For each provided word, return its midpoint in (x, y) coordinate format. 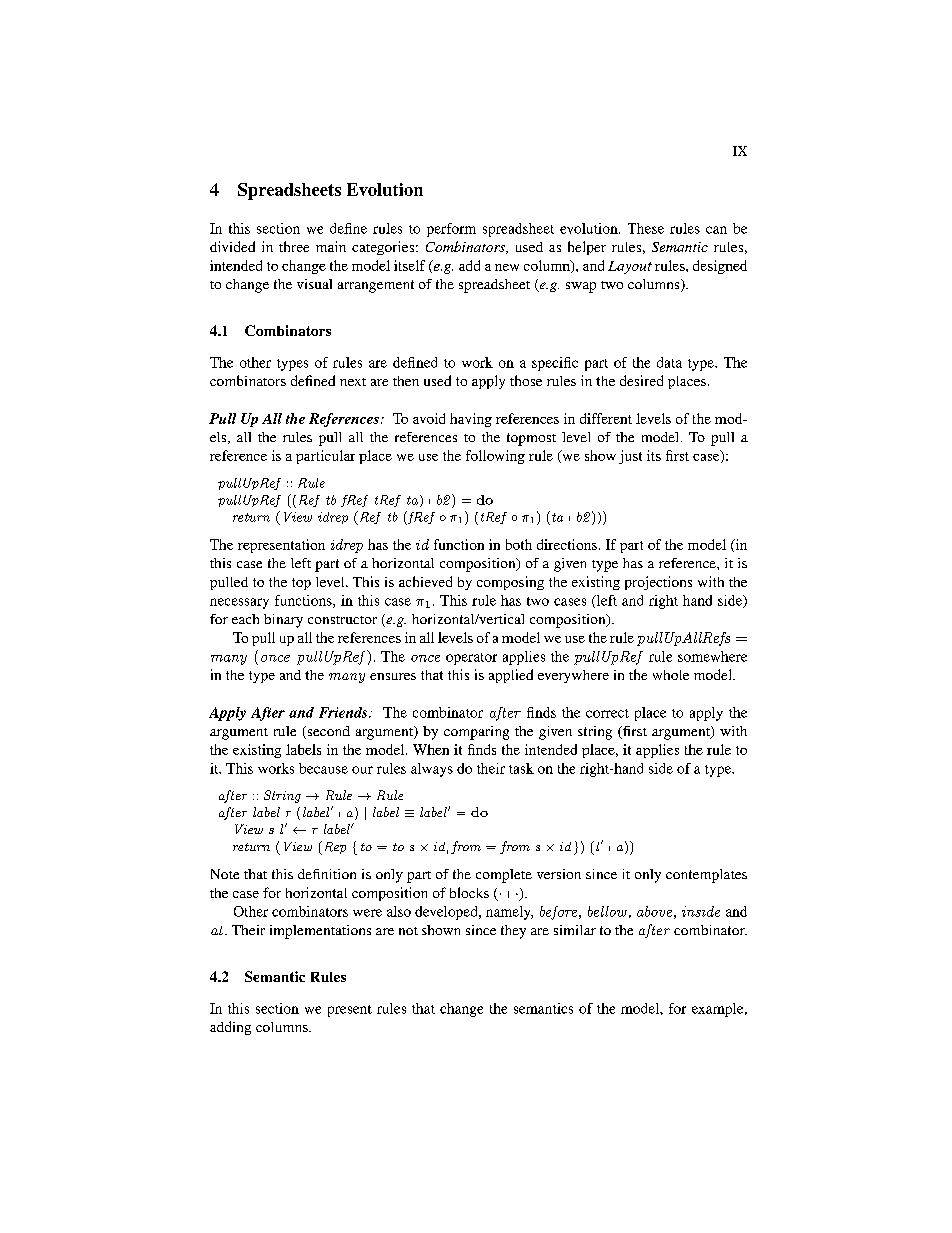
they (513, 932)
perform (451, 230)
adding (230, 1028)
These (646, 228)
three (294, 246)
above (654, 911)
